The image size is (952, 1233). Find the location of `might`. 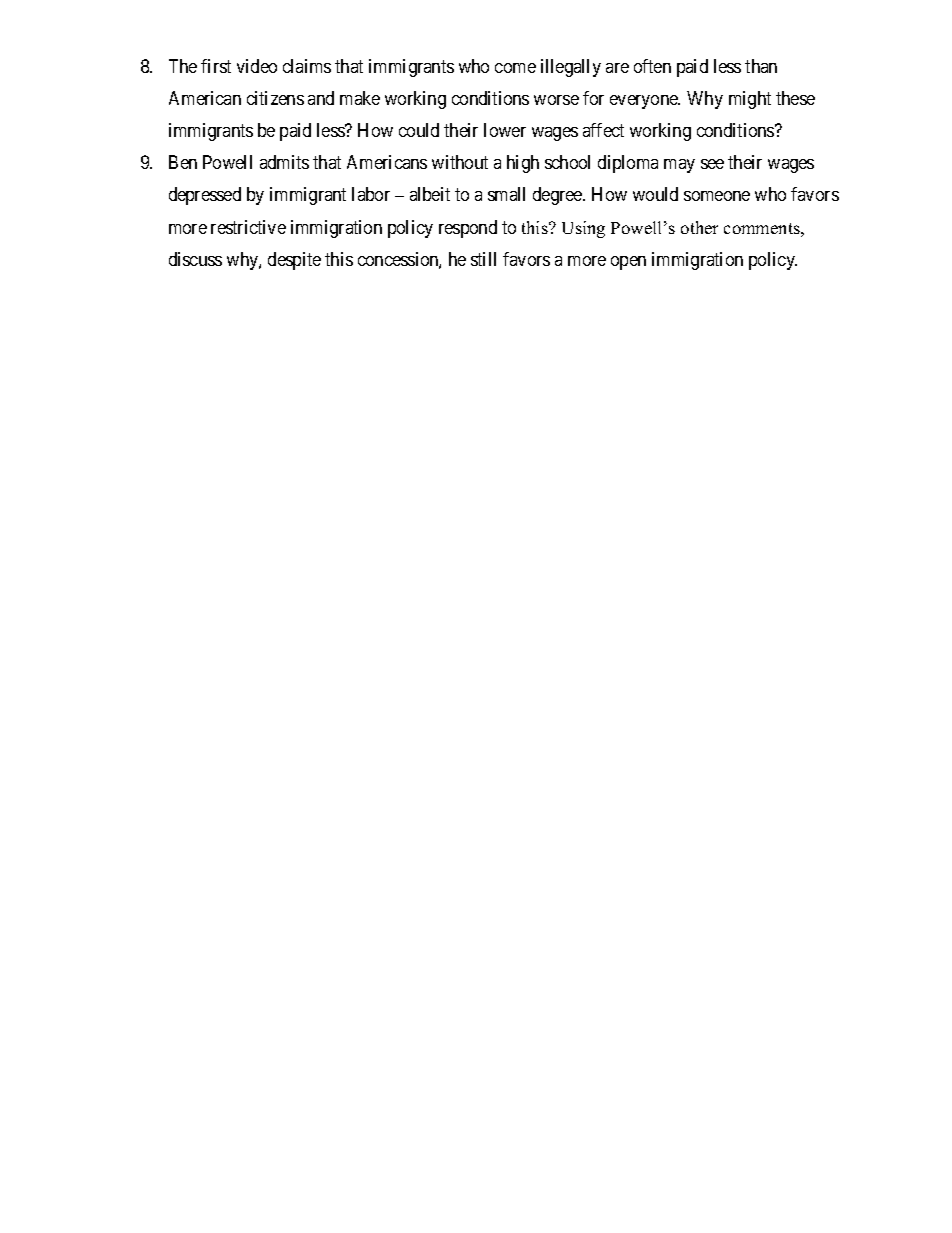

might is located at coordinates (750, 100).
